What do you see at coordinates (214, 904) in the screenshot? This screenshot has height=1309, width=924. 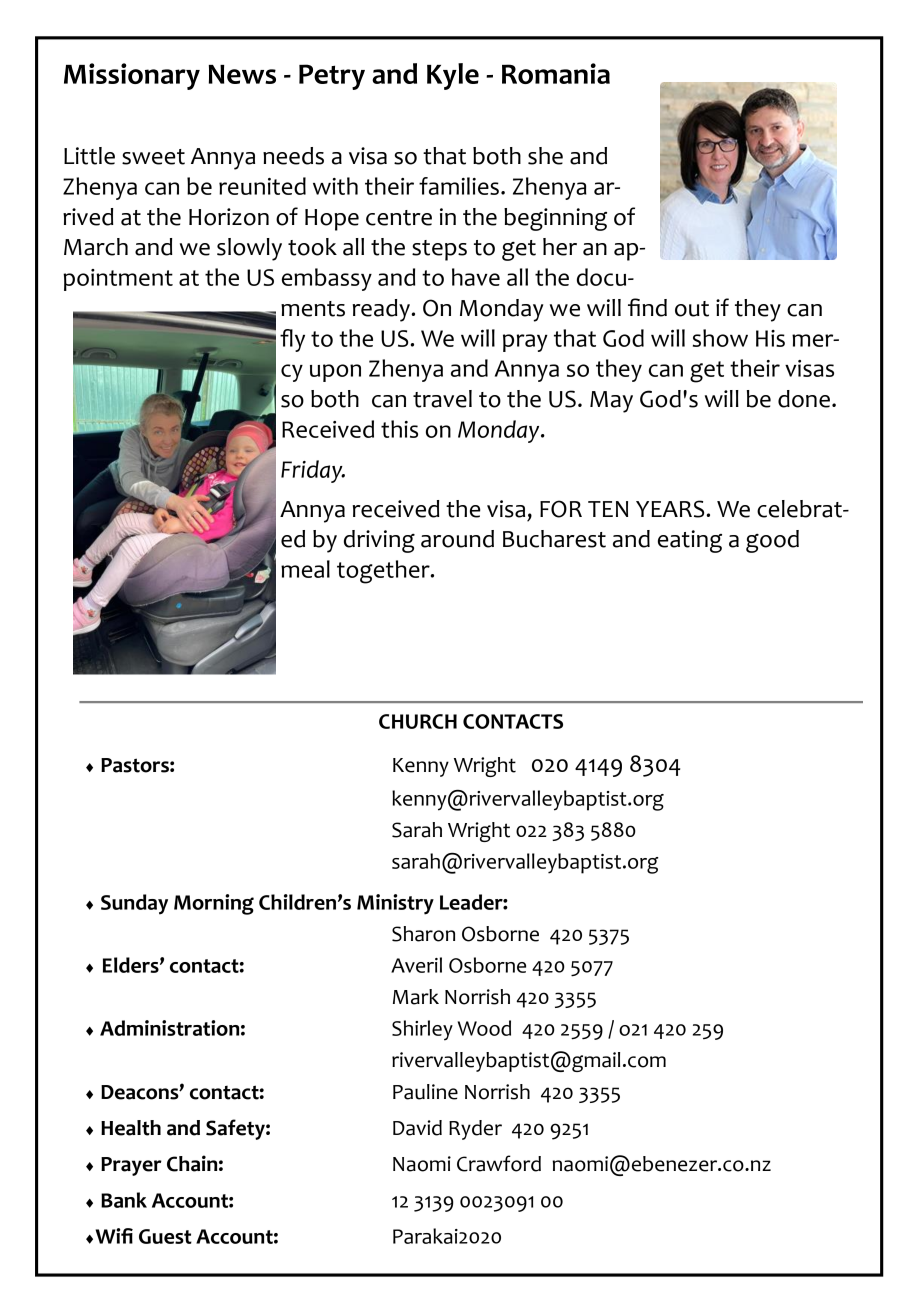 I see `Morning` at bounding box center [214, 904].
